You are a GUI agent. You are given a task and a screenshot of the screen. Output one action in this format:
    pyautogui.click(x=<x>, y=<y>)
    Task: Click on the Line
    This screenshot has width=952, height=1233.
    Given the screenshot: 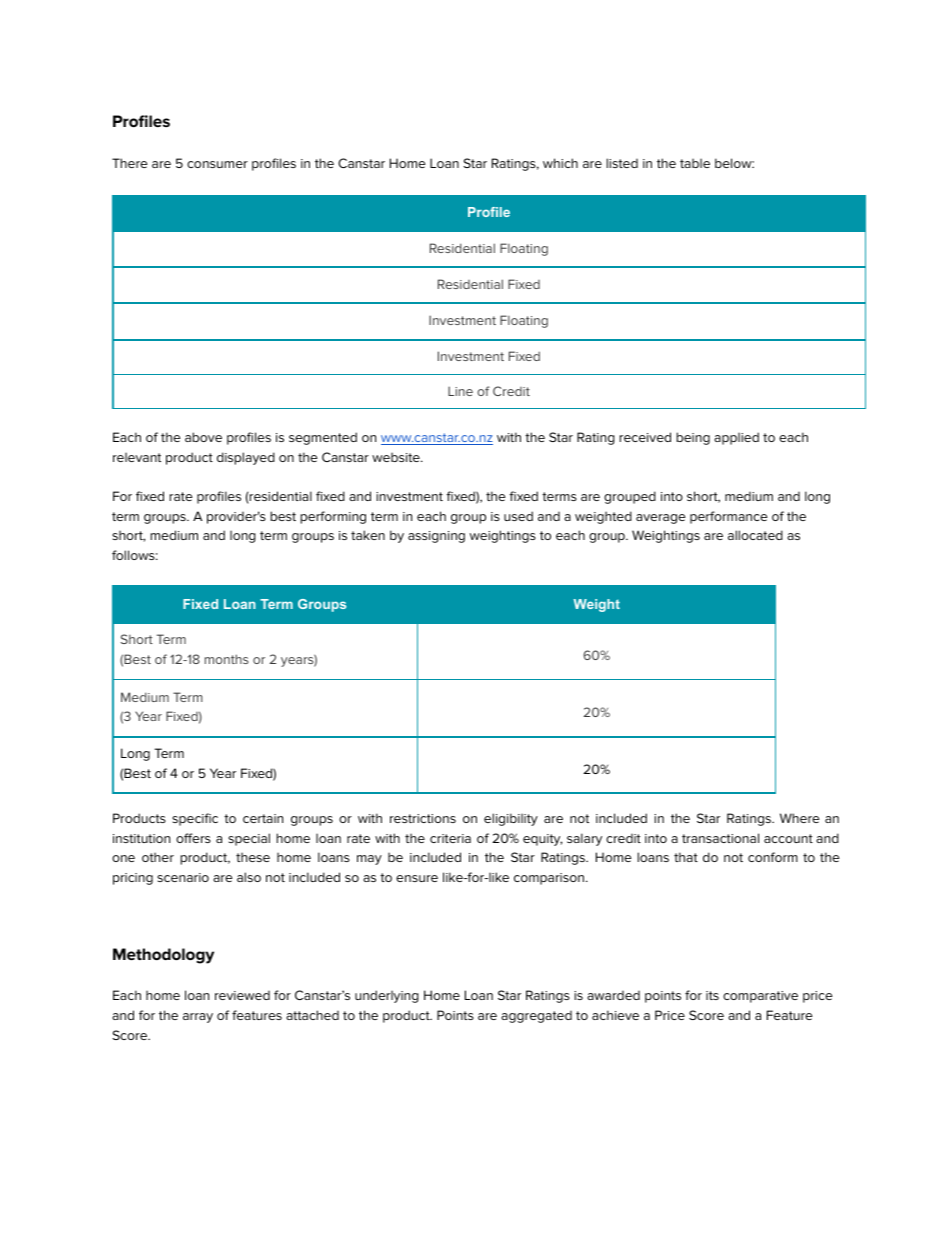 What is the action you would take?
    pyautogui.click(x=460, y=391)
